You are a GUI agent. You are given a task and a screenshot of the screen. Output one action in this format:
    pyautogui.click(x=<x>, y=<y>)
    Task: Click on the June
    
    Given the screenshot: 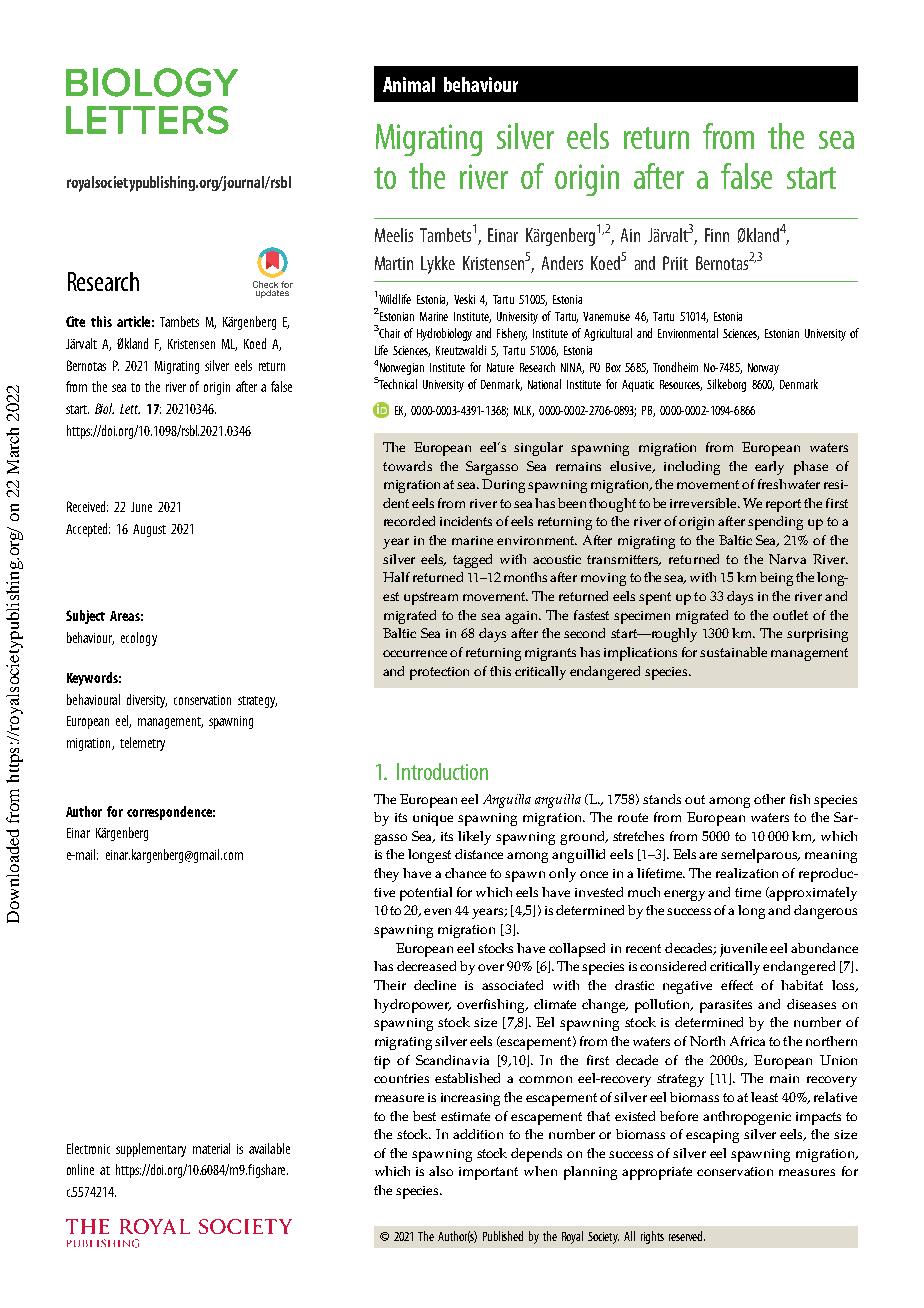 What is the action you would take?
    pyautogui.click(x=141, y=507)
